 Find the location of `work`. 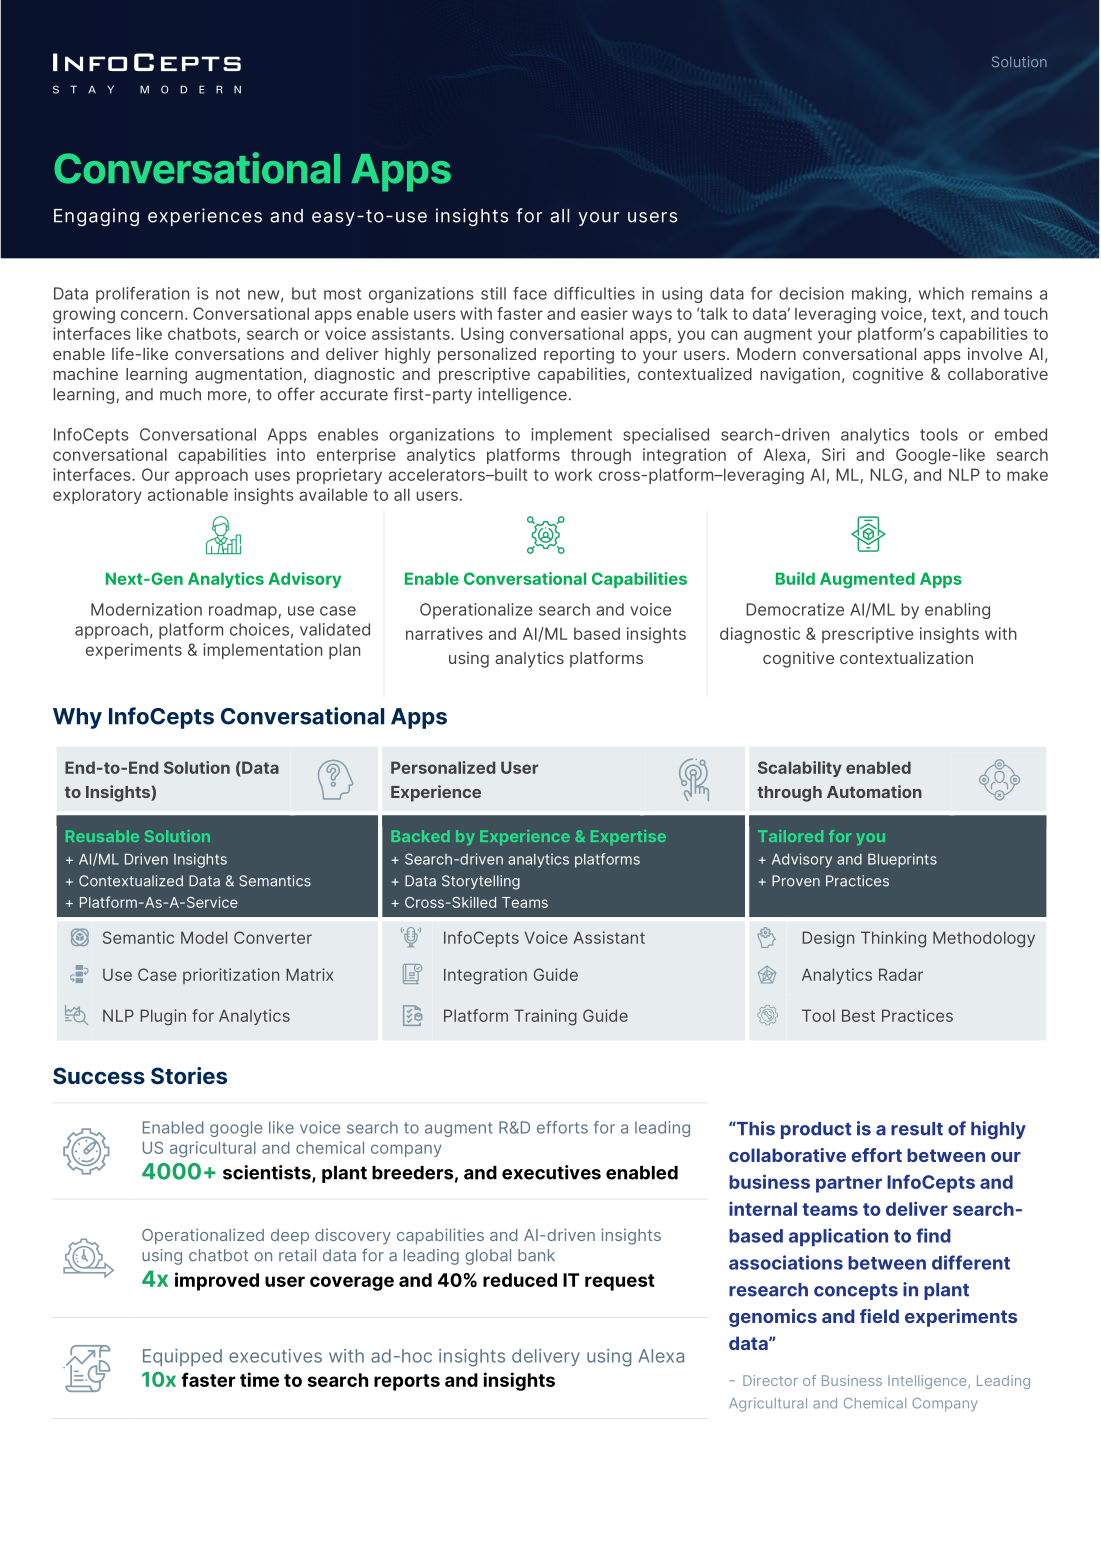

work is located at coordinates (573, 474).
